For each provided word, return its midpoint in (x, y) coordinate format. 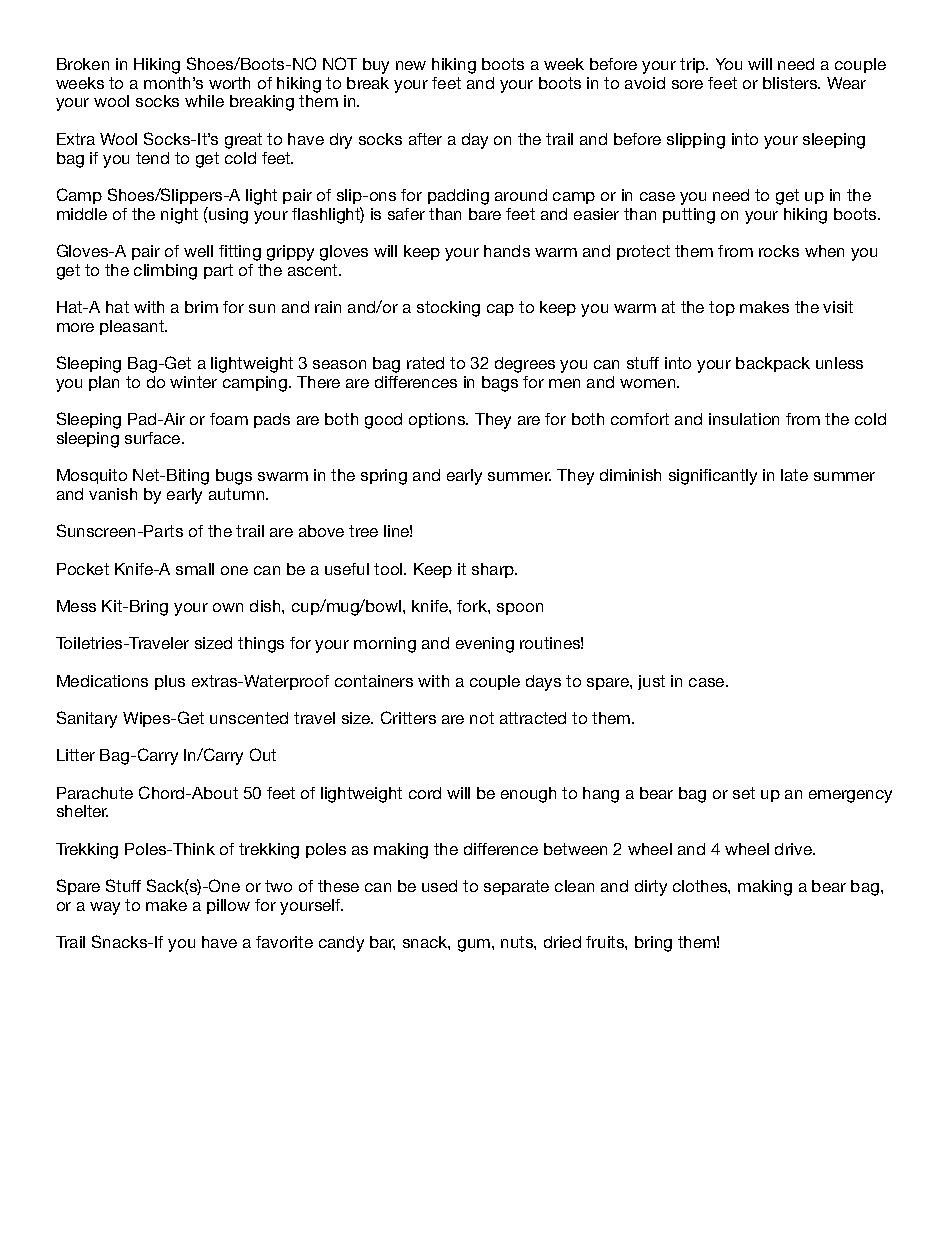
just (651, 682)
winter (193, 382)
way (105, 908)
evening (485, 645)
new (411, 65)
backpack (773, 364)
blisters (791, 83)
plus (170, 682)
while (204, 101)
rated (425, 363)
